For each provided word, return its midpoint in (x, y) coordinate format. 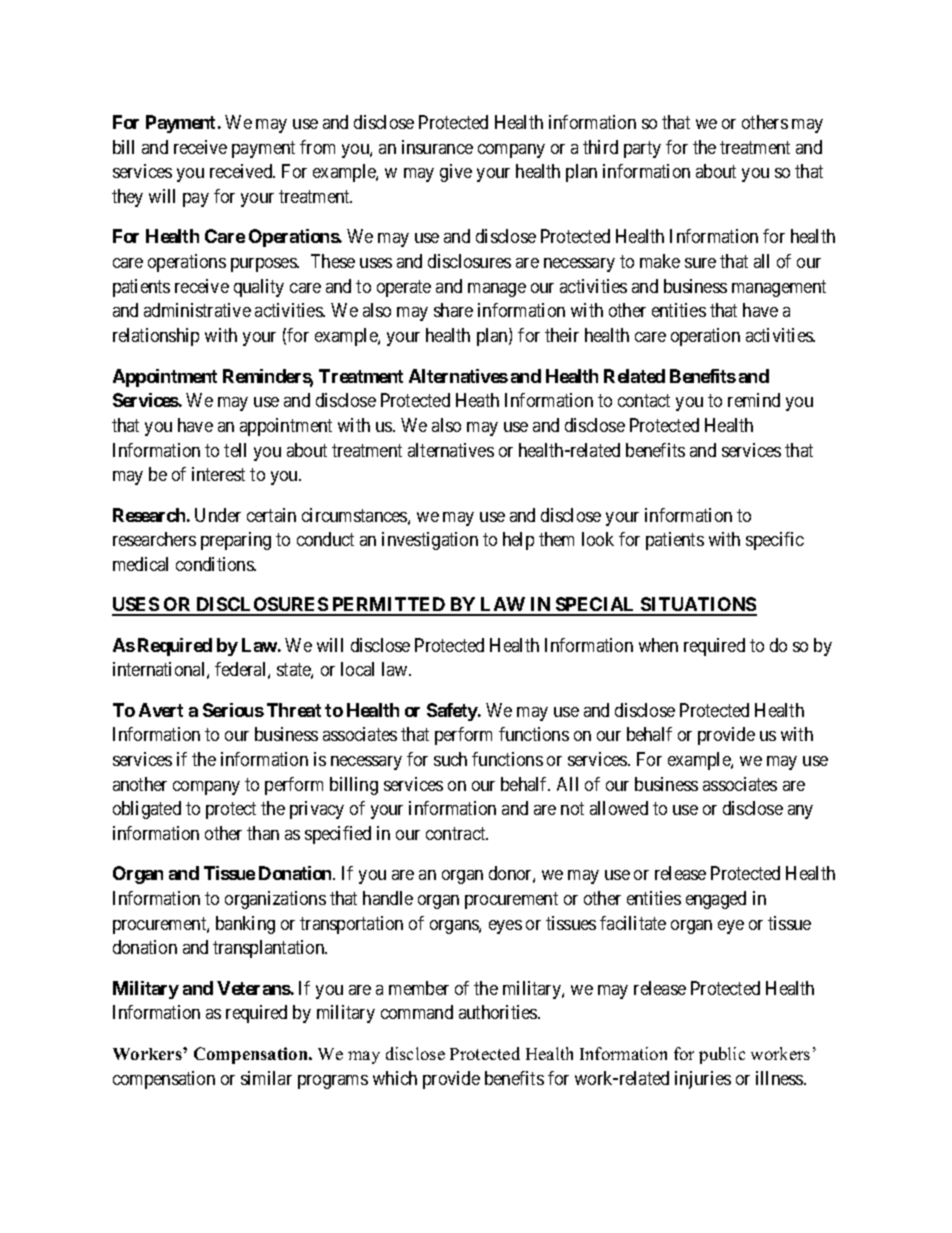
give (456, 173)
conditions (215, 564)
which (395, 1078)
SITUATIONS (698, 606)
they (127, 198)
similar (266, 1078)
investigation (430, 541)
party (642, 149)
